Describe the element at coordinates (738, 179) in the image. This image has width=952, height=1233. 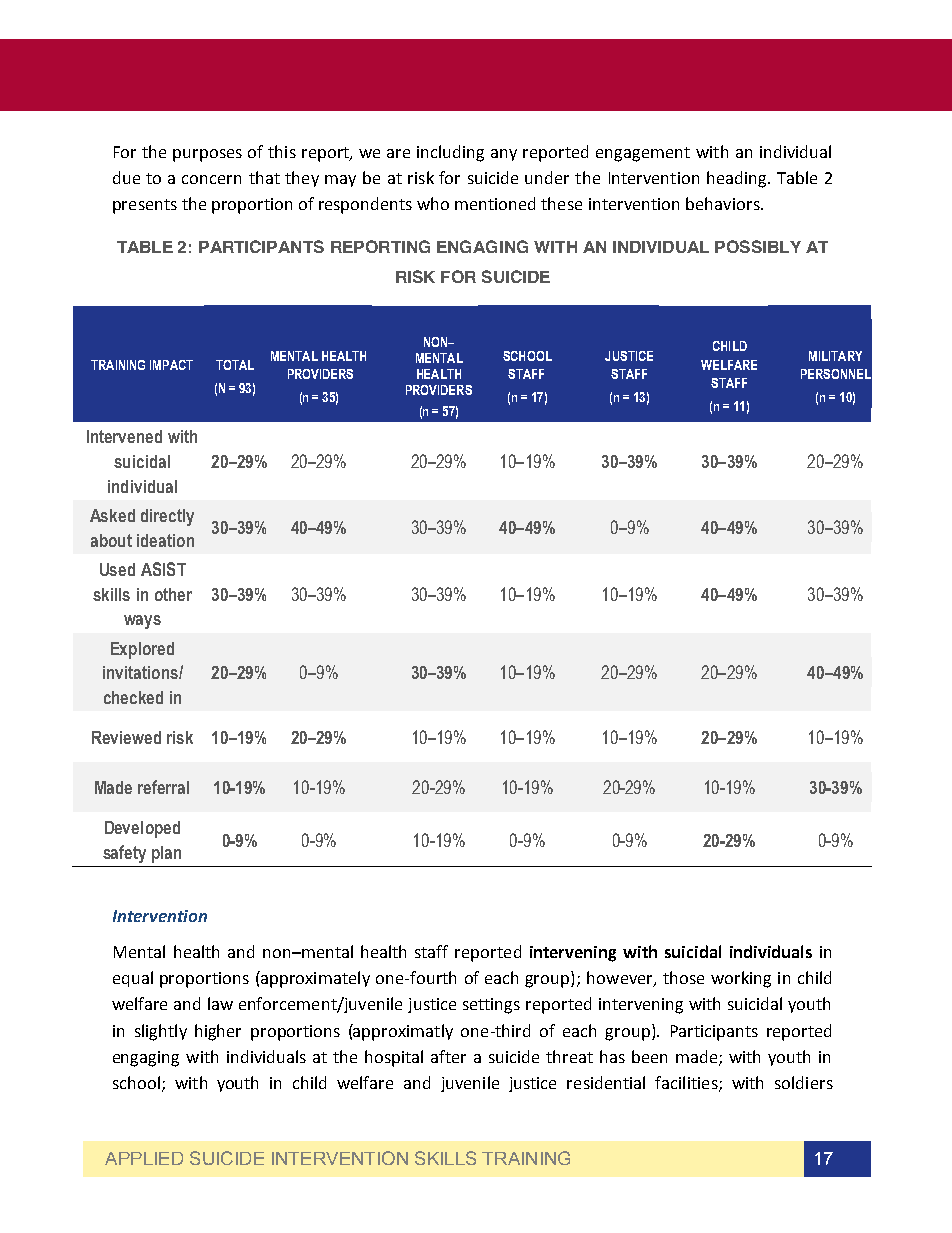
I see `heading` at that location.
